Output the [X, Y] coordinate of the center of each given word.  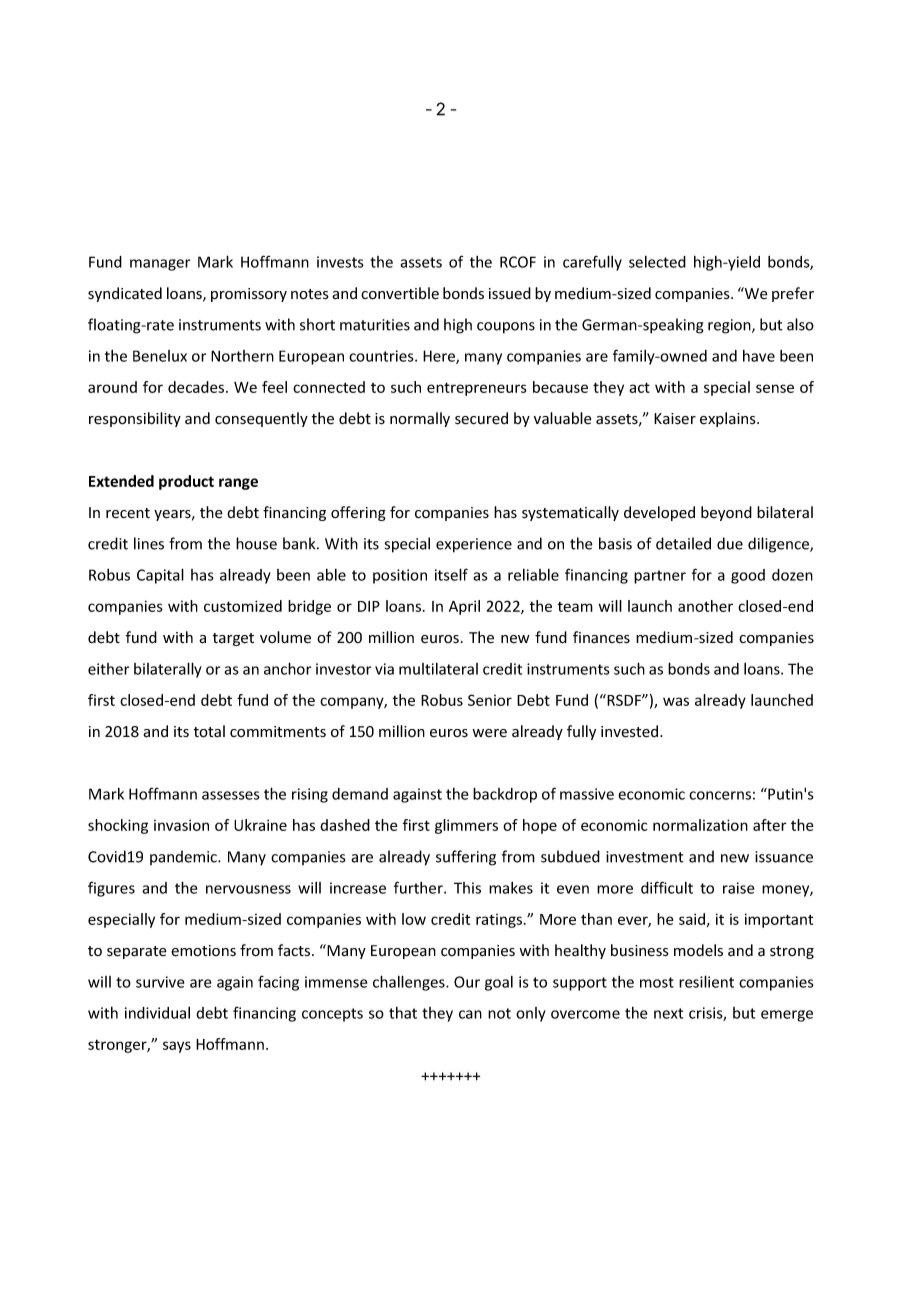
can [470, 1014]
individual [157, 1013]
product [186, 482]
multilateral [438, 669]
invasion [181, 825]
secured [481, 418]
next [668, 1013]
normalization [700, 825]
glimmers [466, 826]
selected [657, 262]
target [233, 639]
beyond [726, 513]
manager [160, 265]
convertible [400, 293]
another [705, 606]
